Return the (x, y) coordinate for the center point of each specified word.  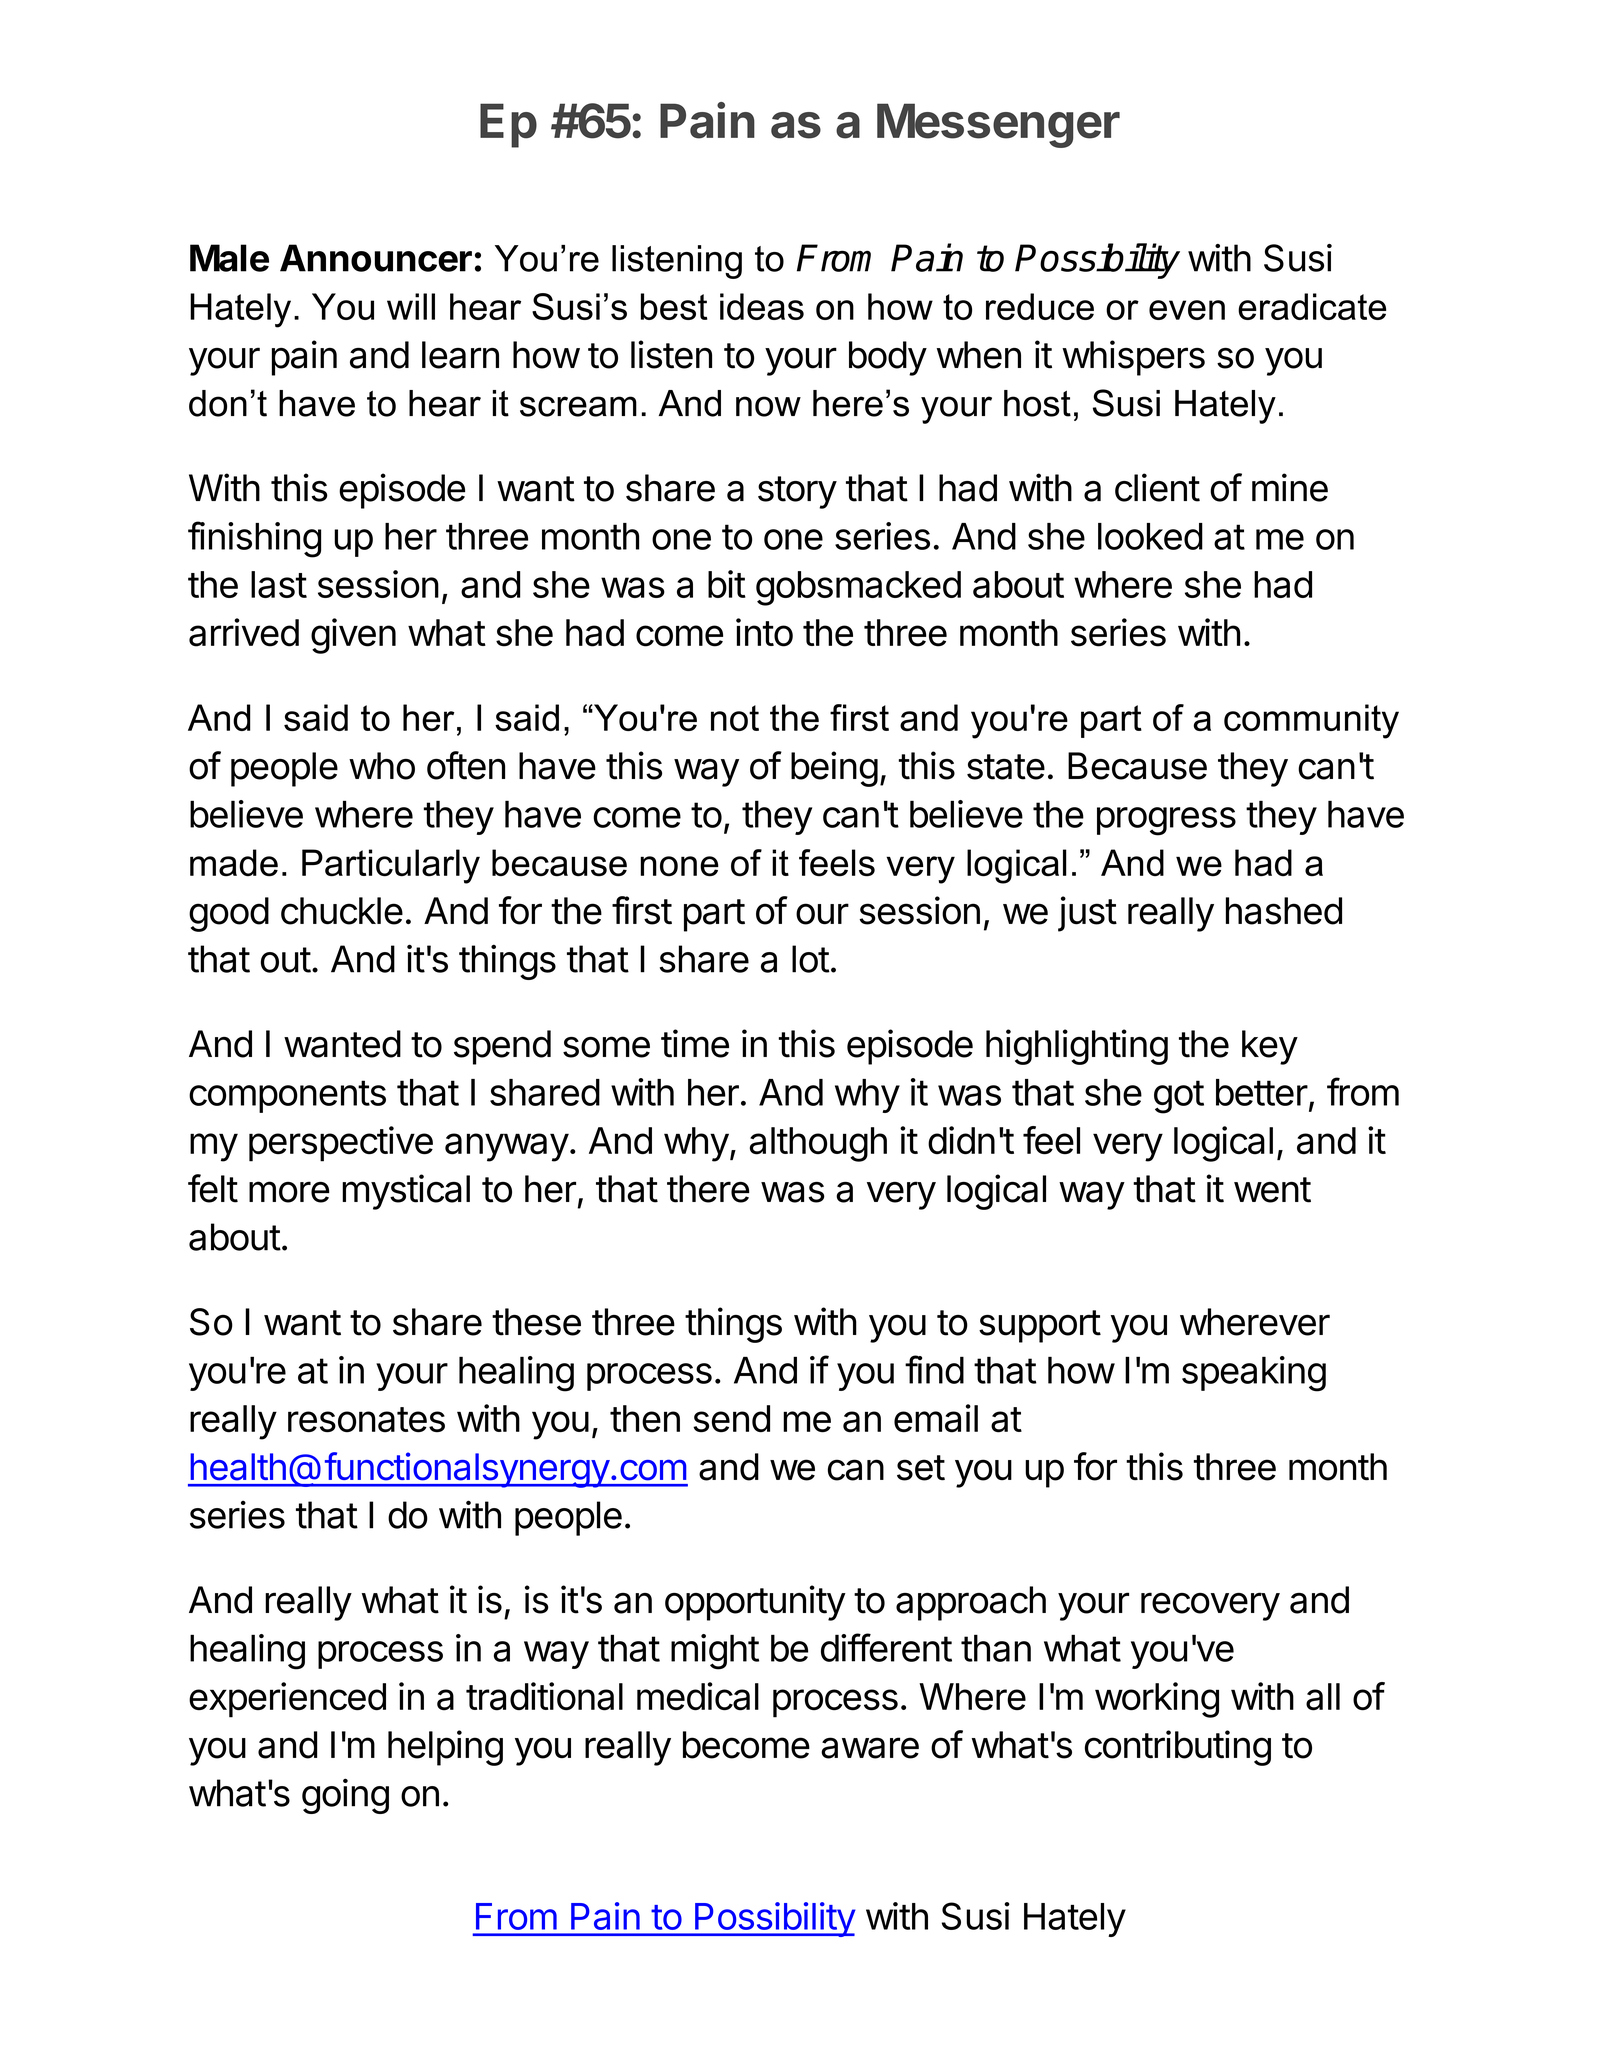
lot (811, 959)
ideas (762, 306)
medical (698, 1696)
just (1087, 914)
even (1187, 310)
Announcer (376, 258)
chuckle (342, 911)
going (345, 1796)
